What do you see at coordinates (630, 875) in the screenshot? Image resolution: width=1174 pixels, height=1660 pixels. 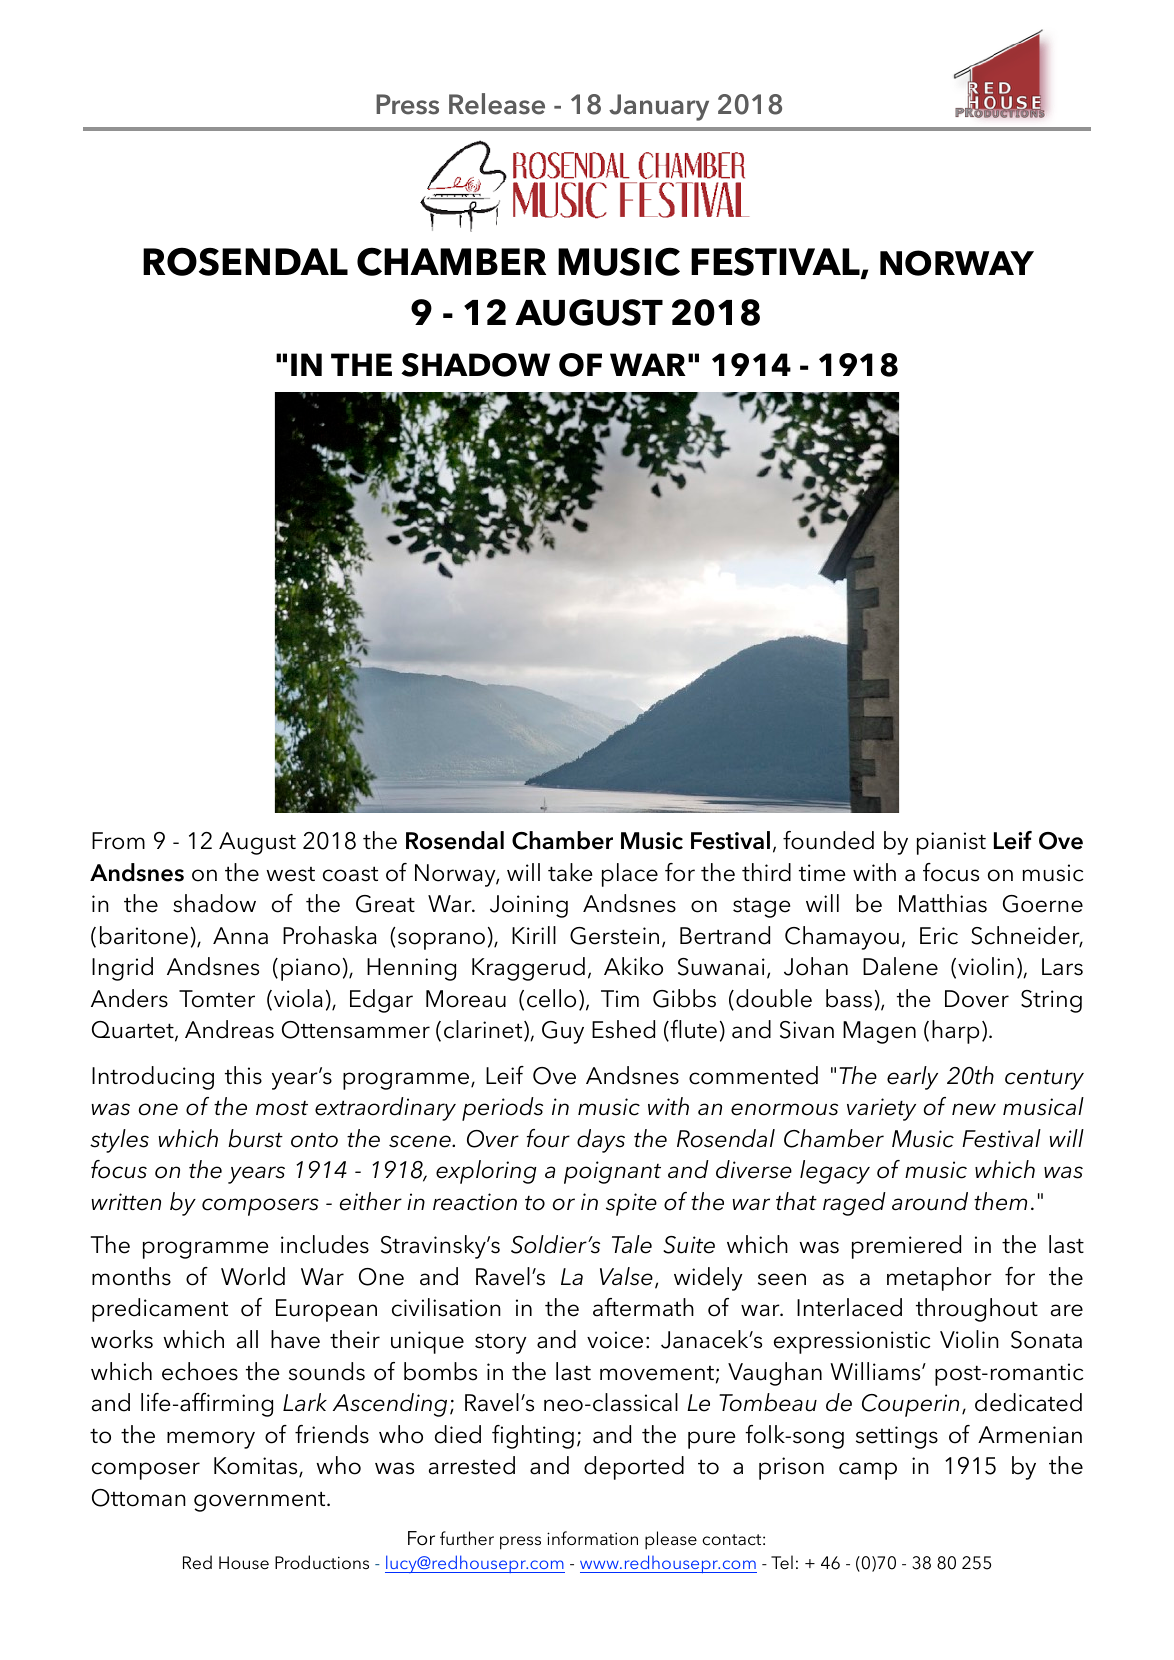 I see `place` at bounding box center [630, 875].
